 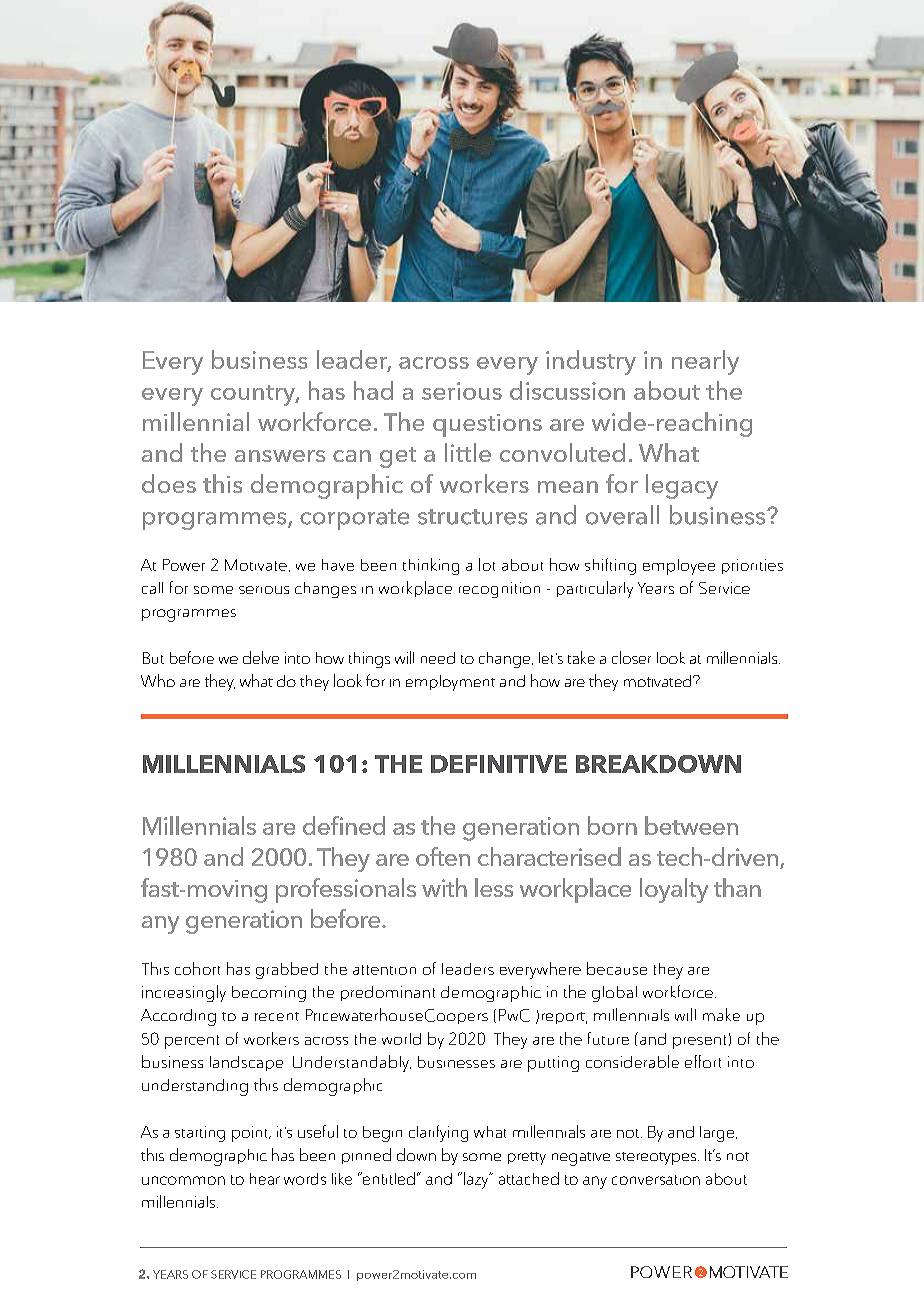 What do you see at coordinates (691, 825) in the document?
I see `between` at bounding box center [691, 825].
